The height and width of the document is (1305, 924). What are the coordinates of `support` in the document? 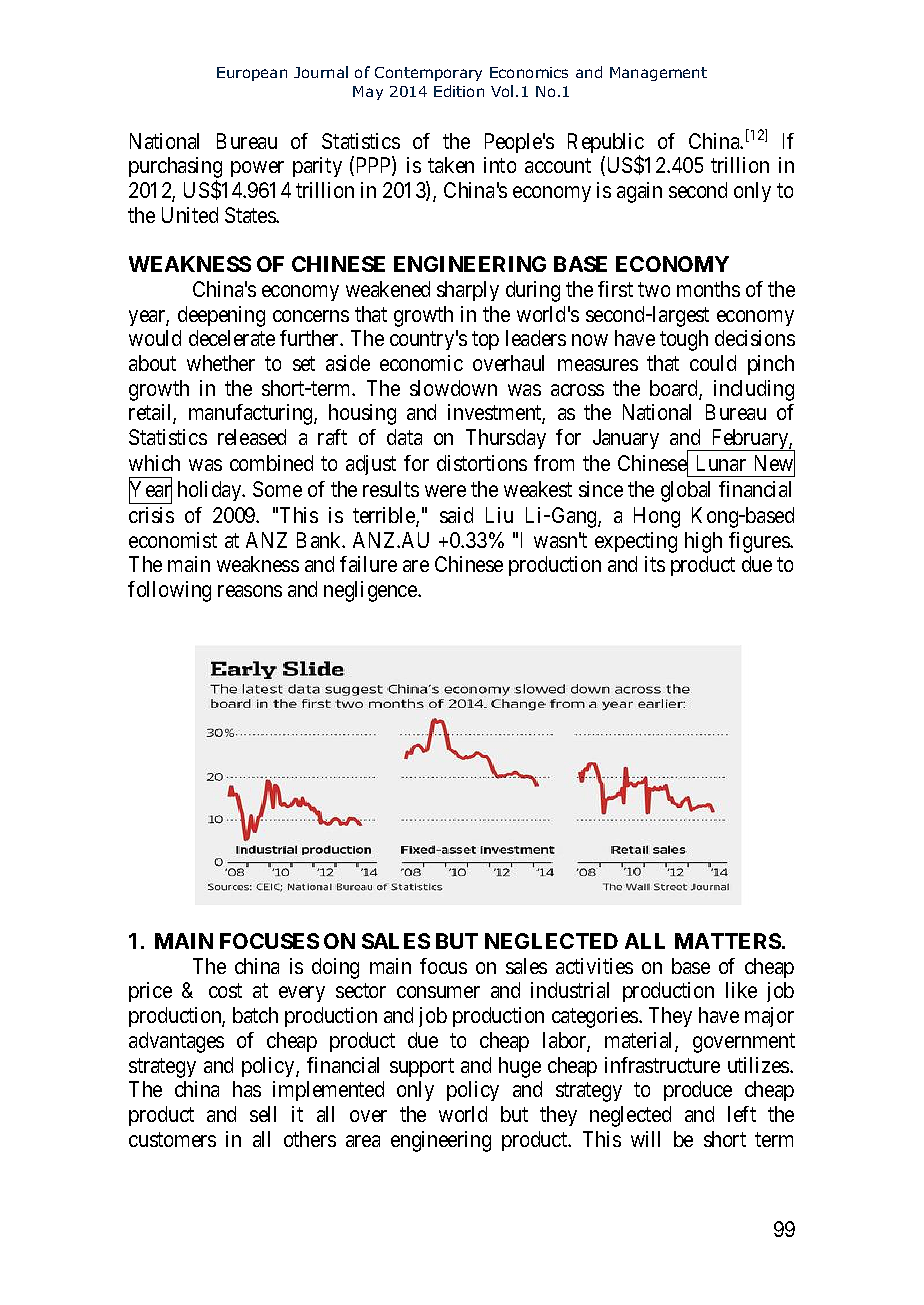 It's located at (422, 1067).
